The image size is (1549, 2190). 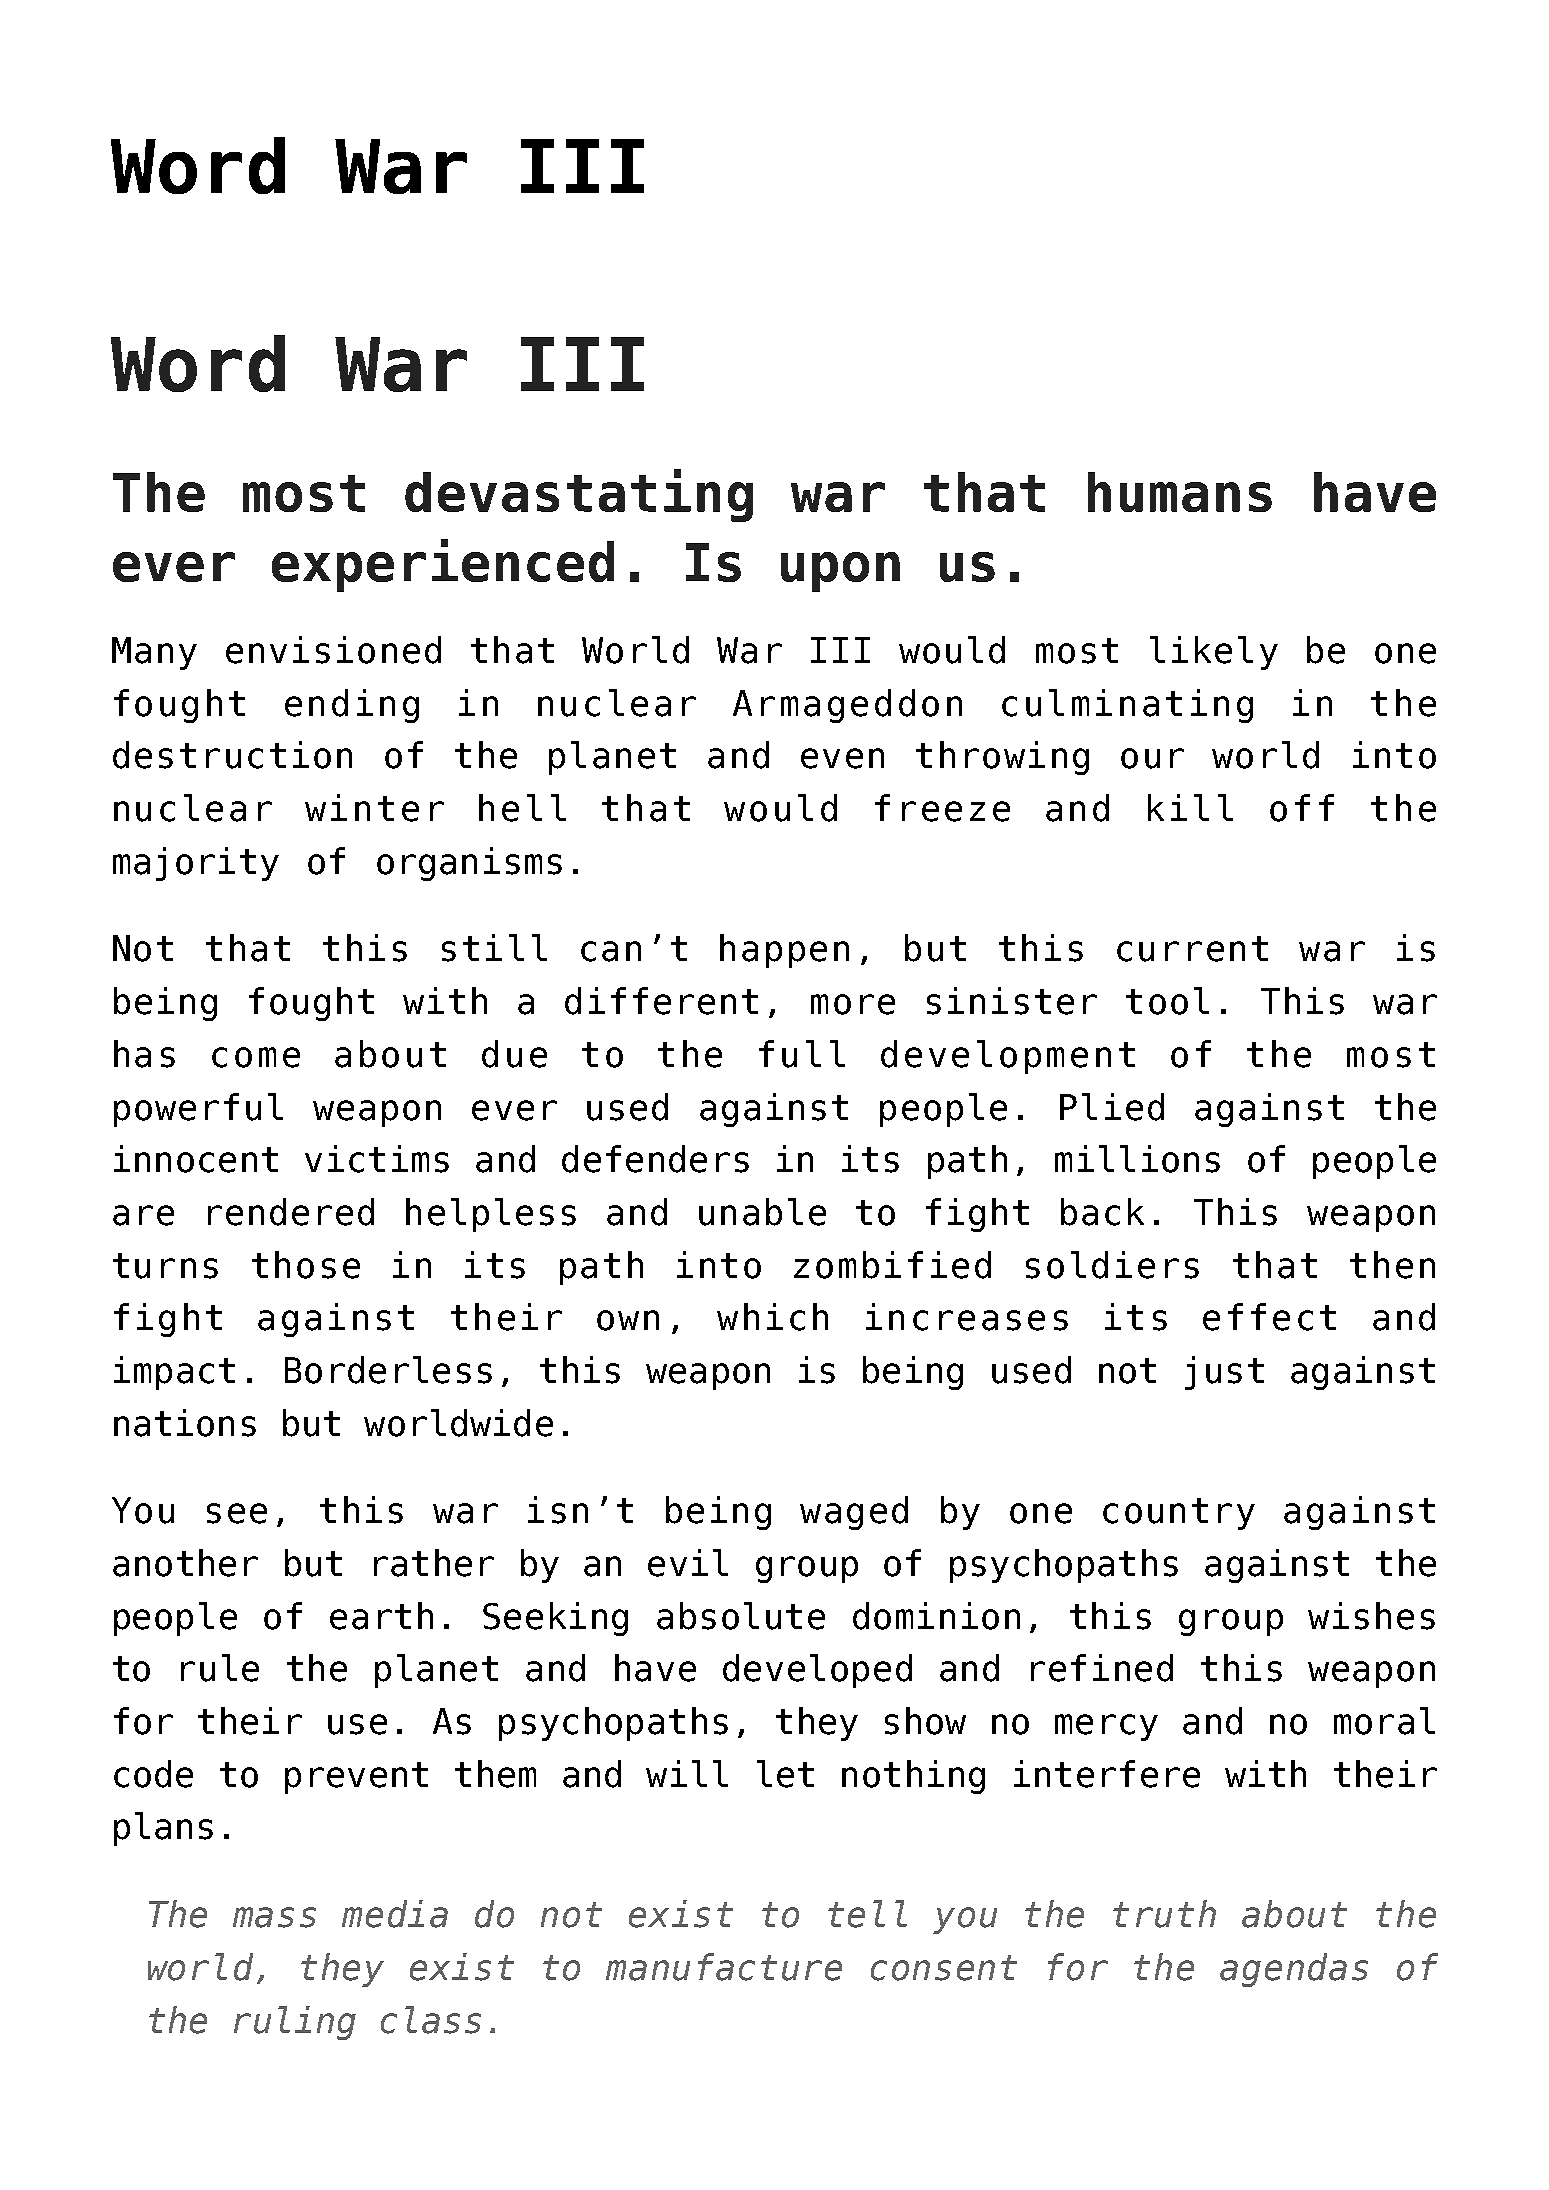 What do you see at coordinates (1180, 492) in the document?
I see `humans` at bounding box center [1180, 492].
